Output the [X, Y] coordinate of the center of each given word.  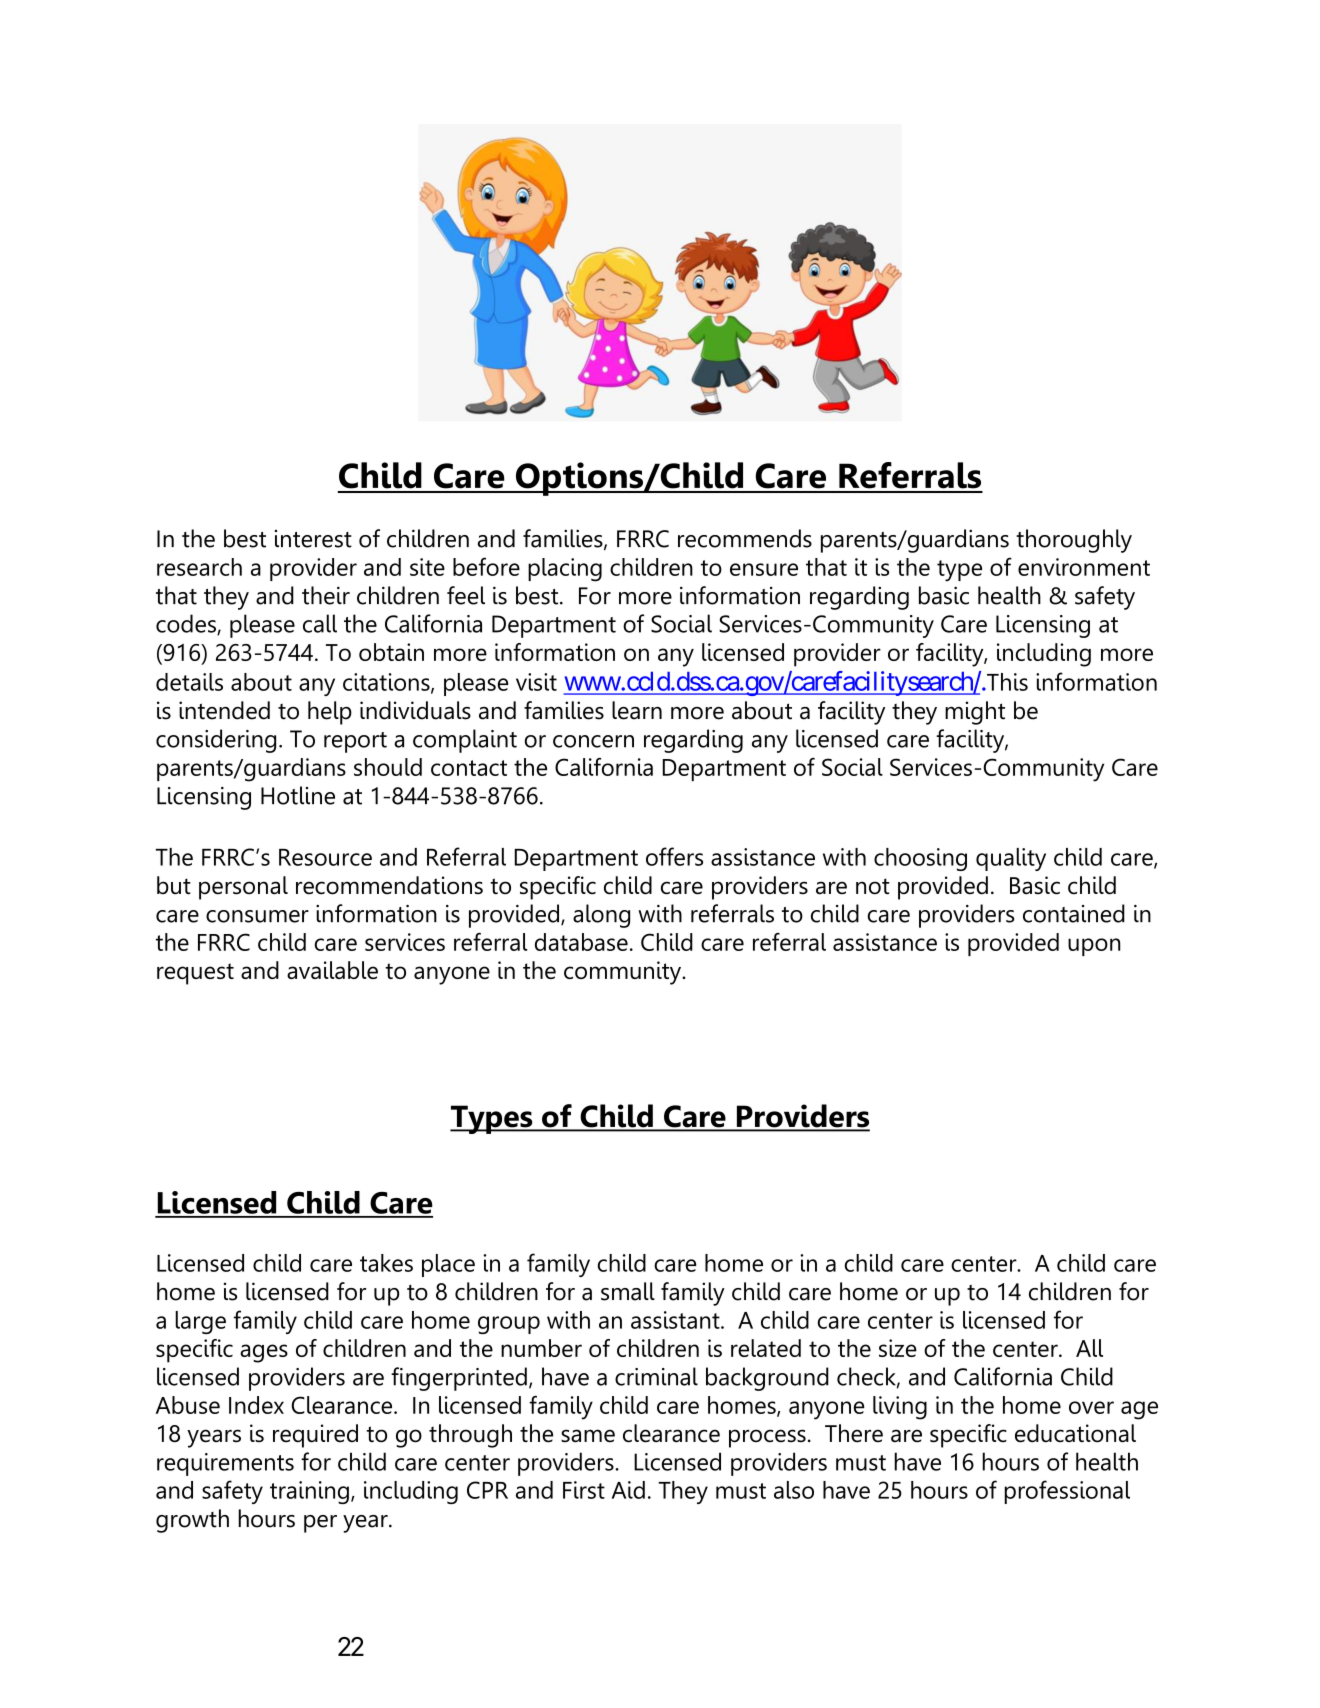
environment [1084, 567]
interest [313, 539]
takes [386, 1263]
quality [1011, 859]
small [628, 1291]
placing [565, 570]
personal [243, 888]
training [309, 1492]
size [898, 1348]
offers [674, 856]
